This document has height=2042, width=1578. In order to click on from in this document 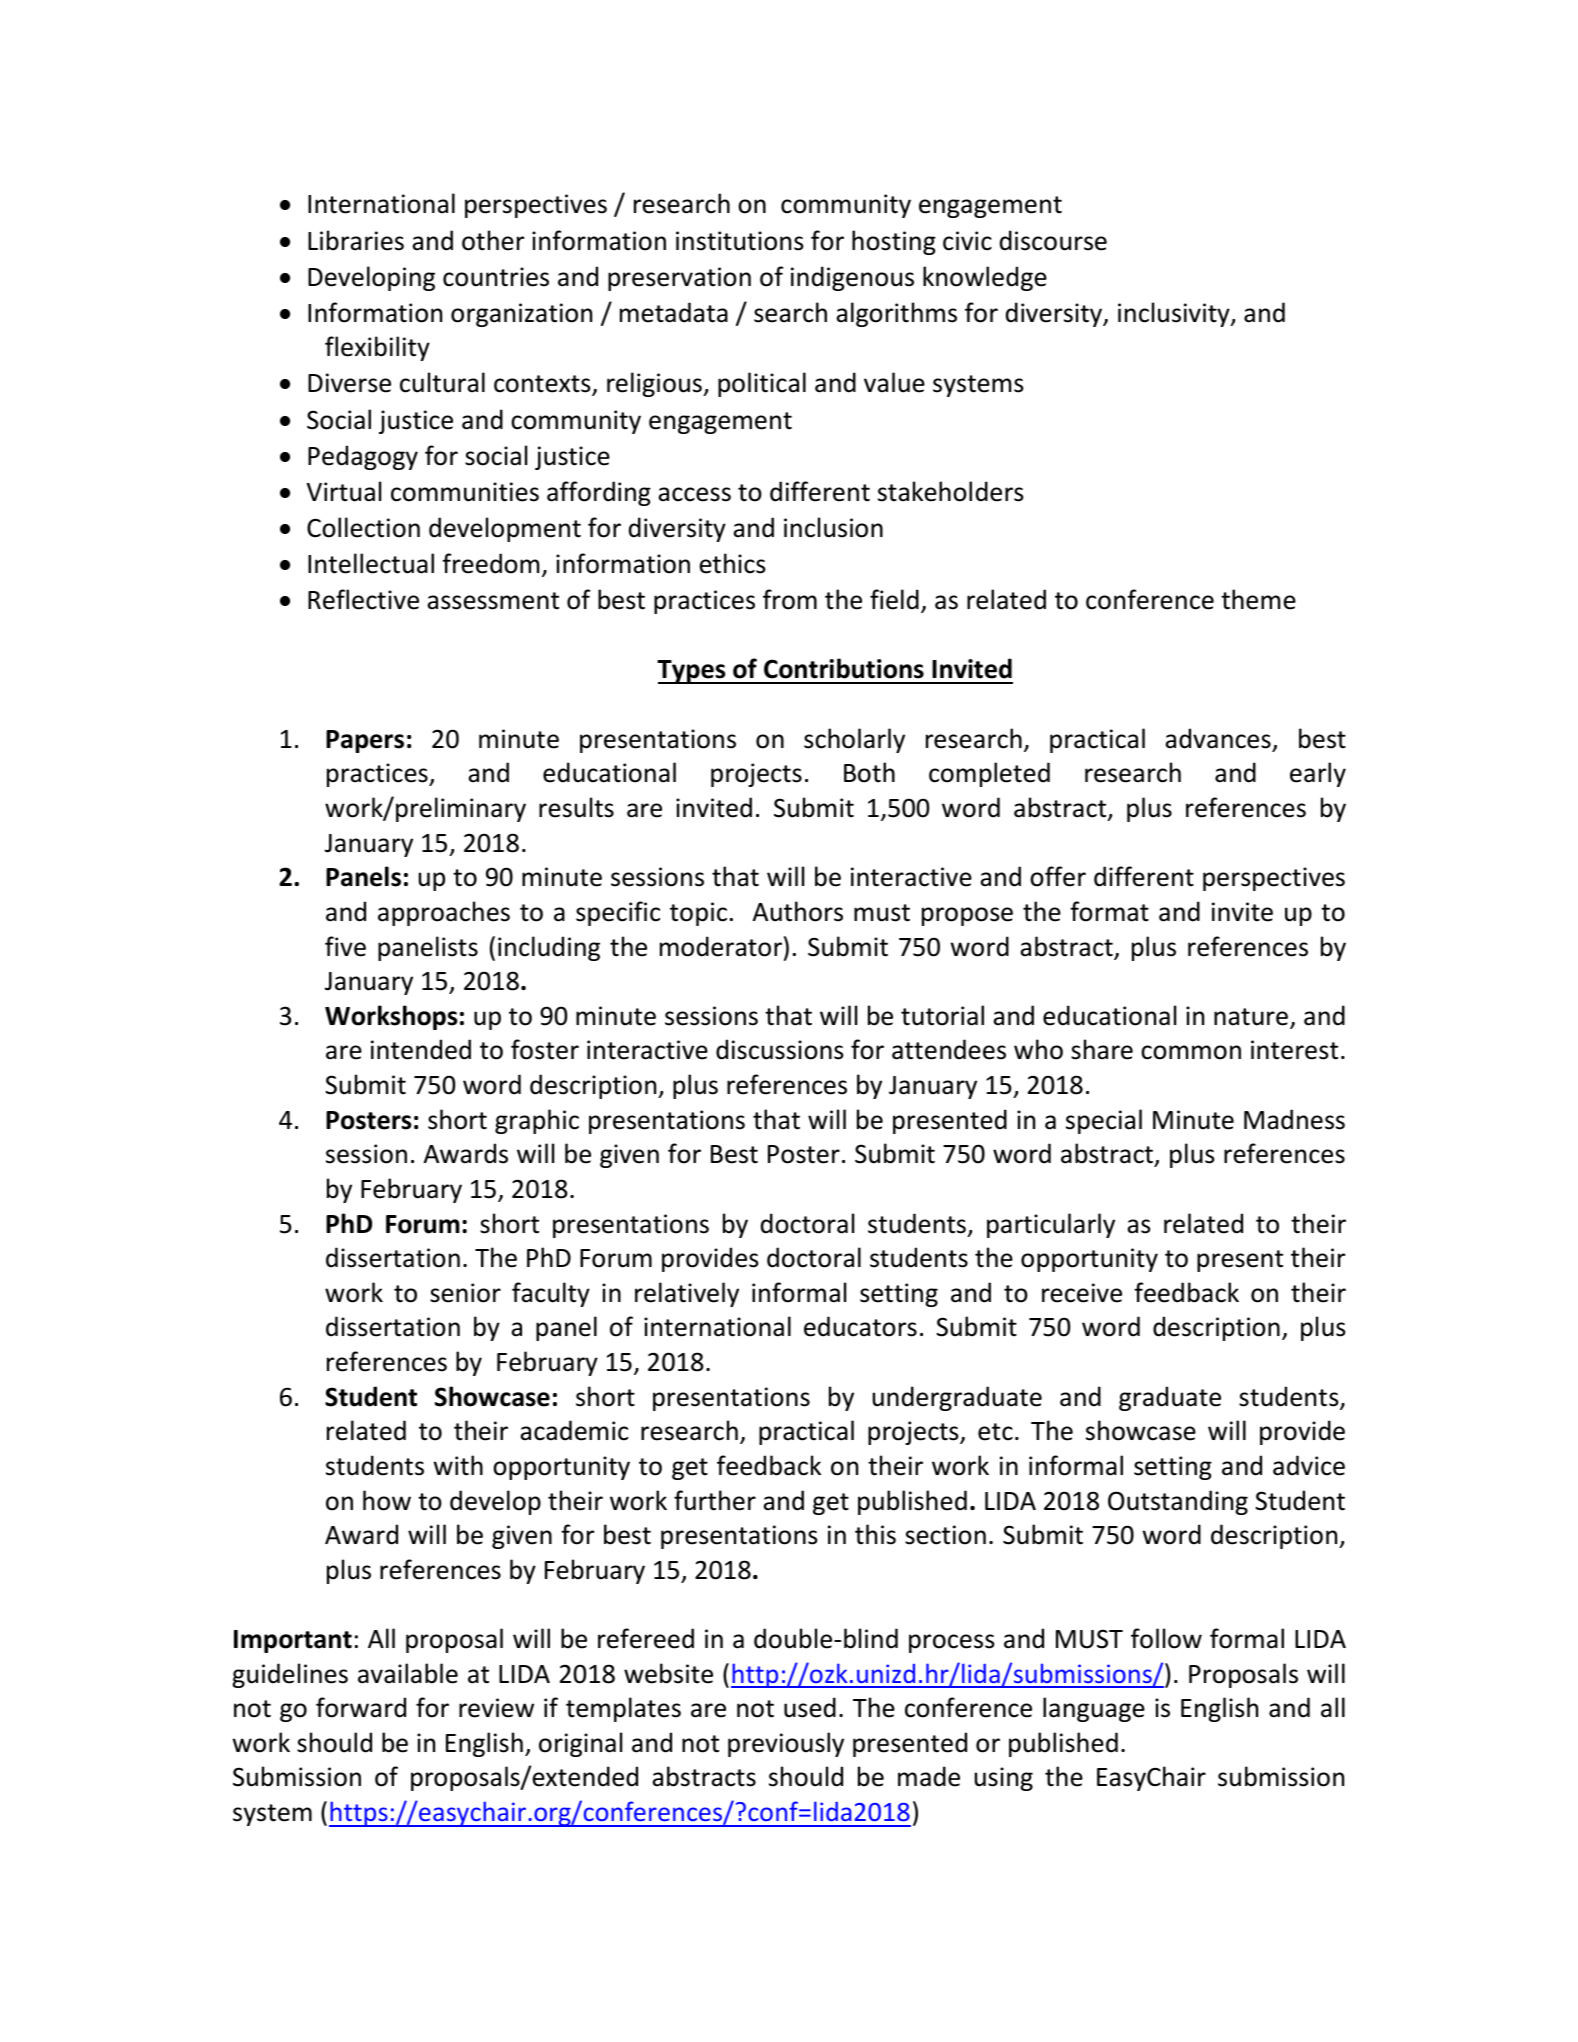, I will do `click(790, 599)`.
